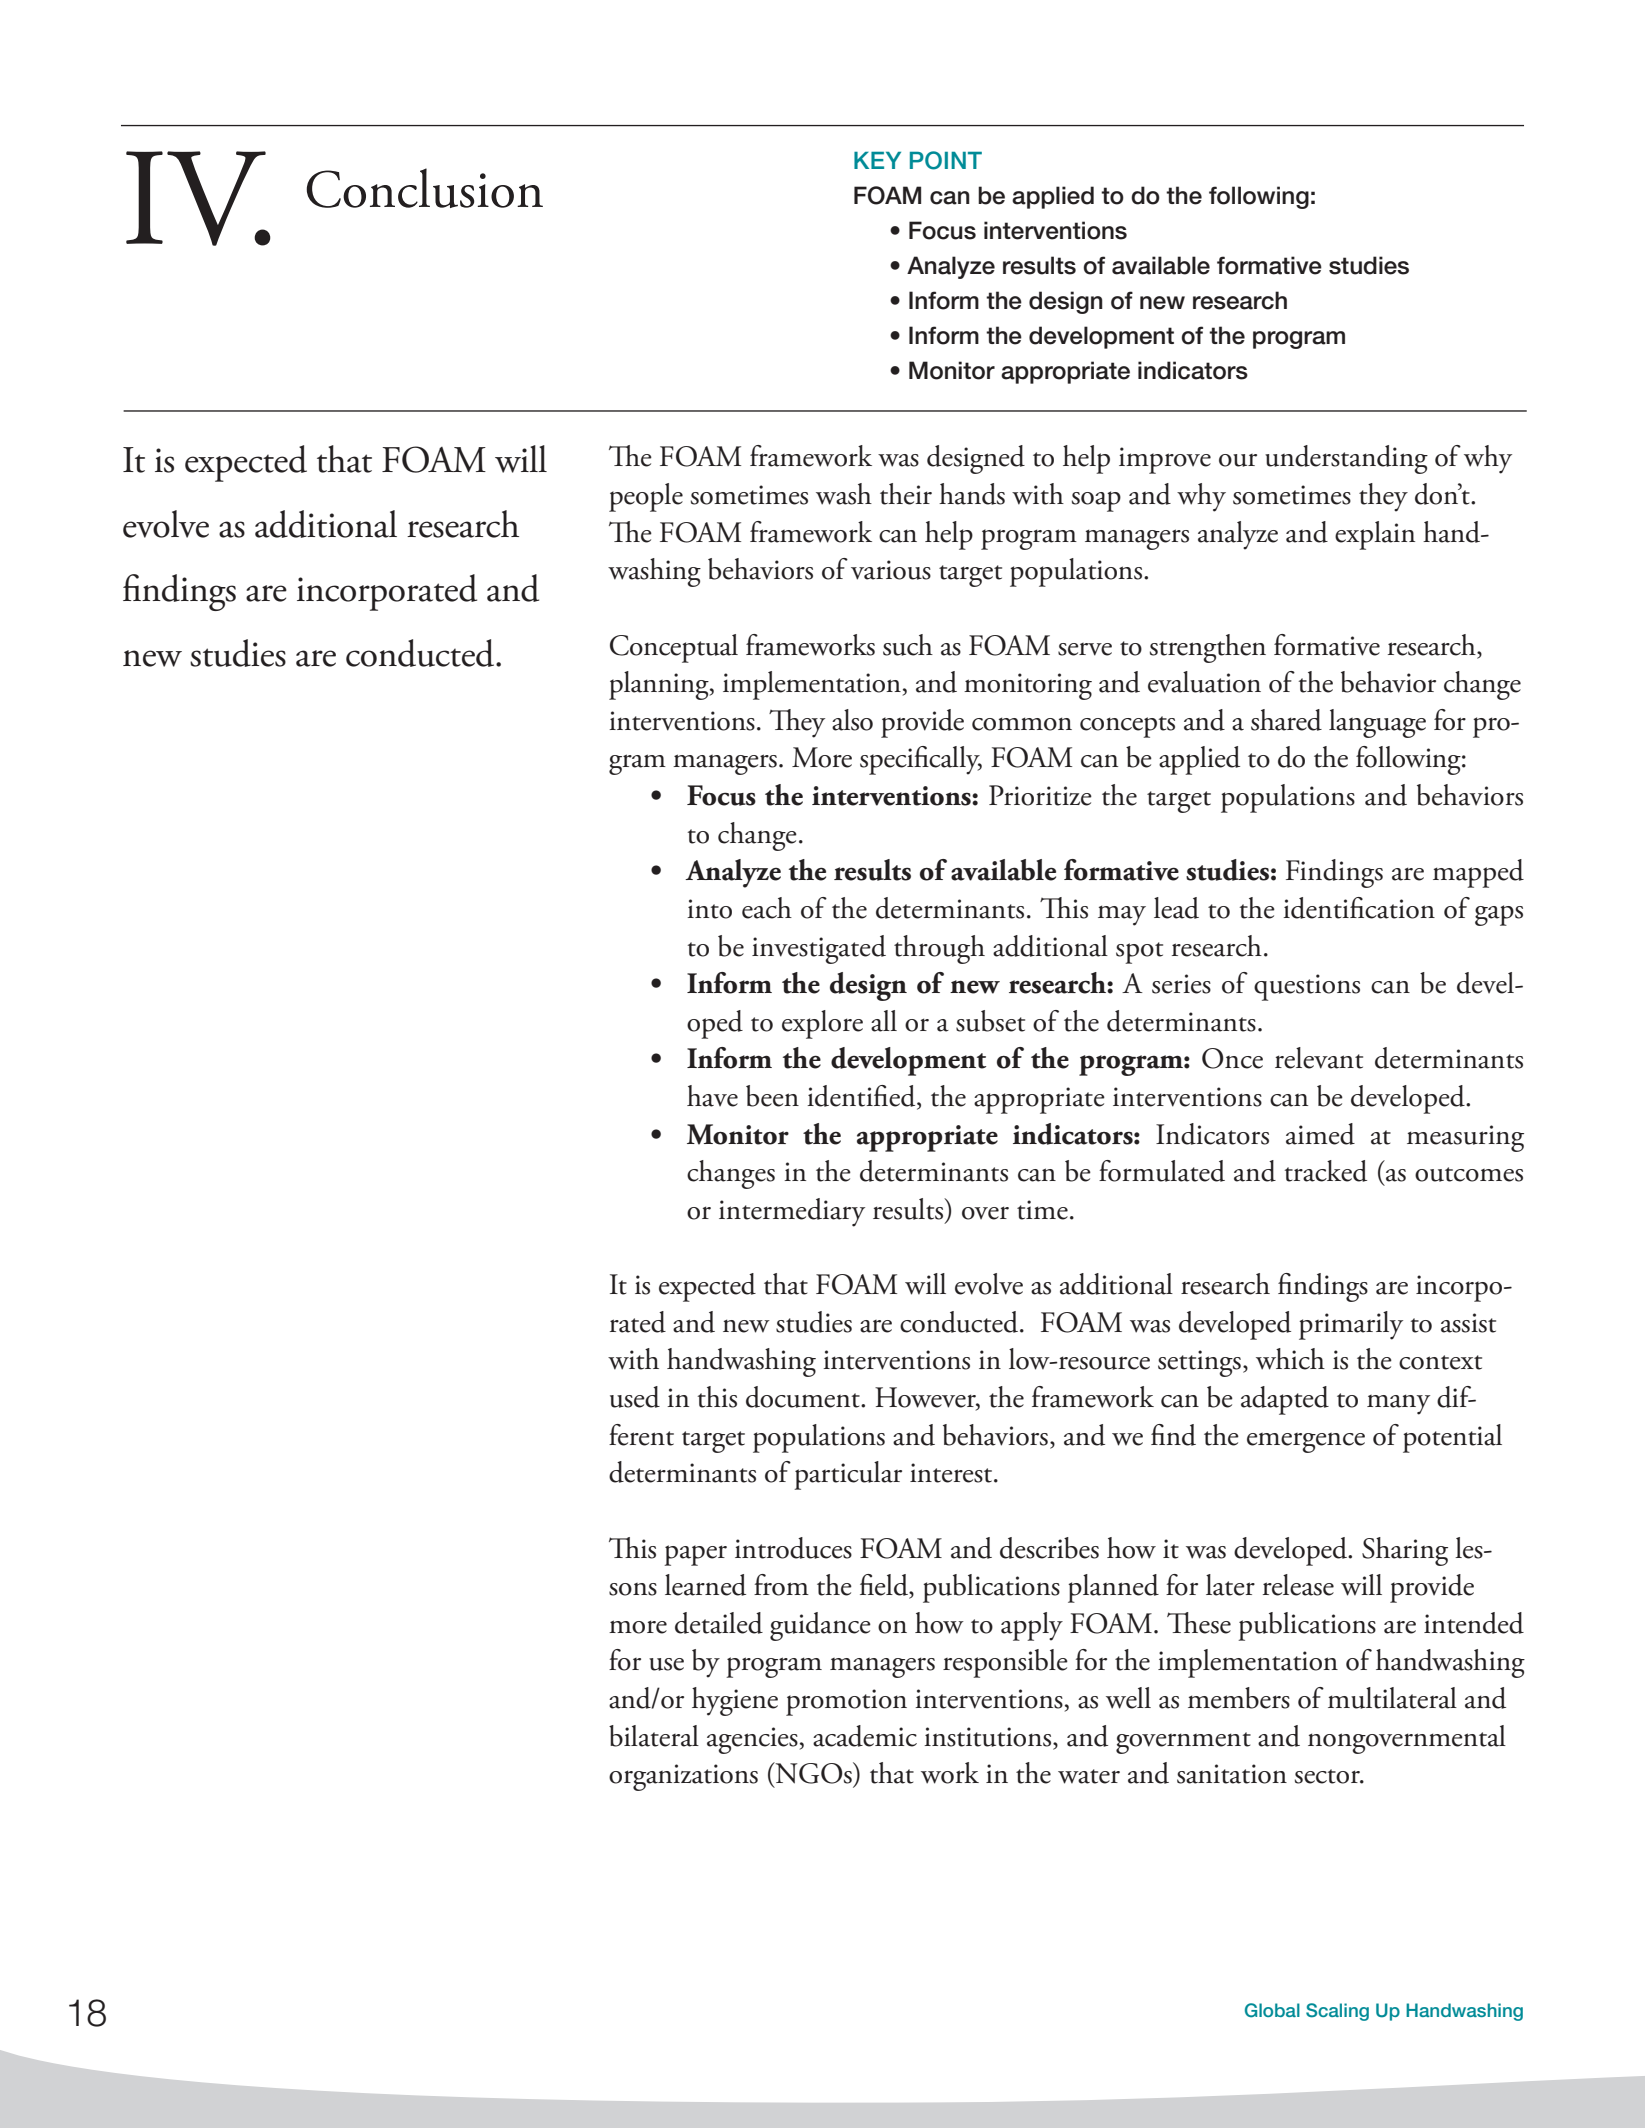 This screenshot has width=1645, height=2128. Describe the element at coordinates (1089, 1776) in the screenshot. I see `water` at that location.
